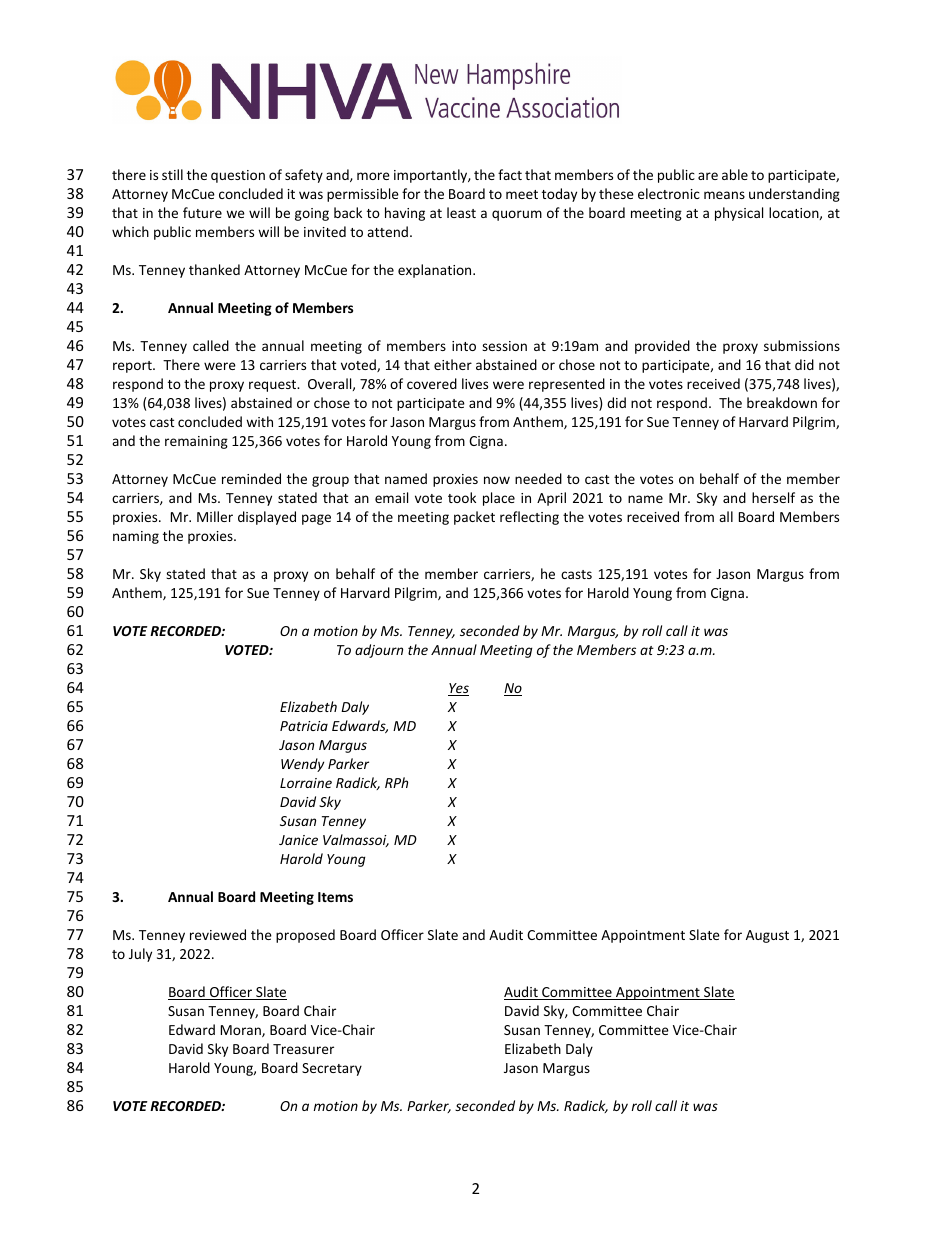  Describe the element at coordinates (767, 936) in the document. I see `August` at that location.
